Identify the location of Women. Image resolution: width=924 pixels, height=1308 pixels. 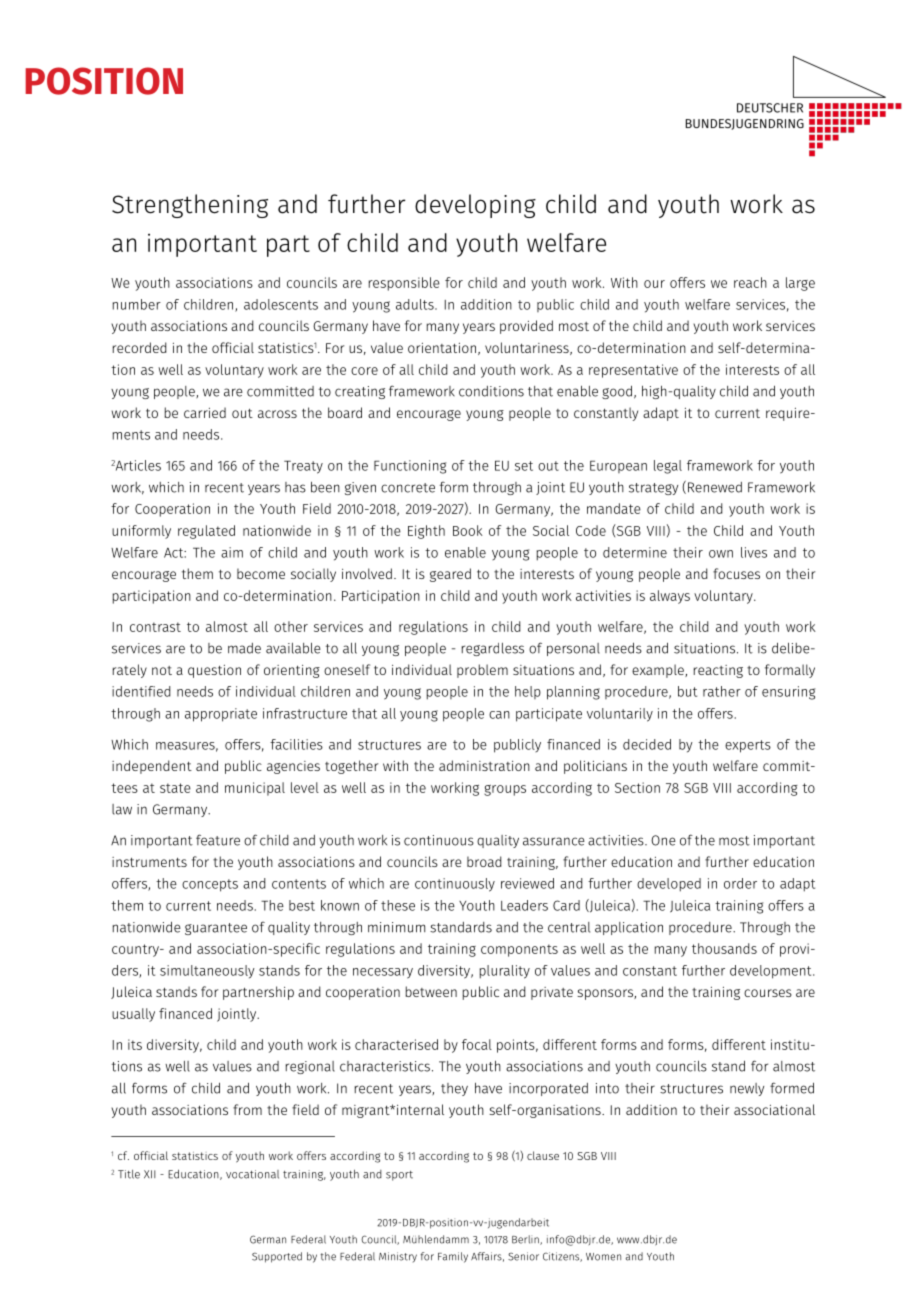
(603, 1257).
